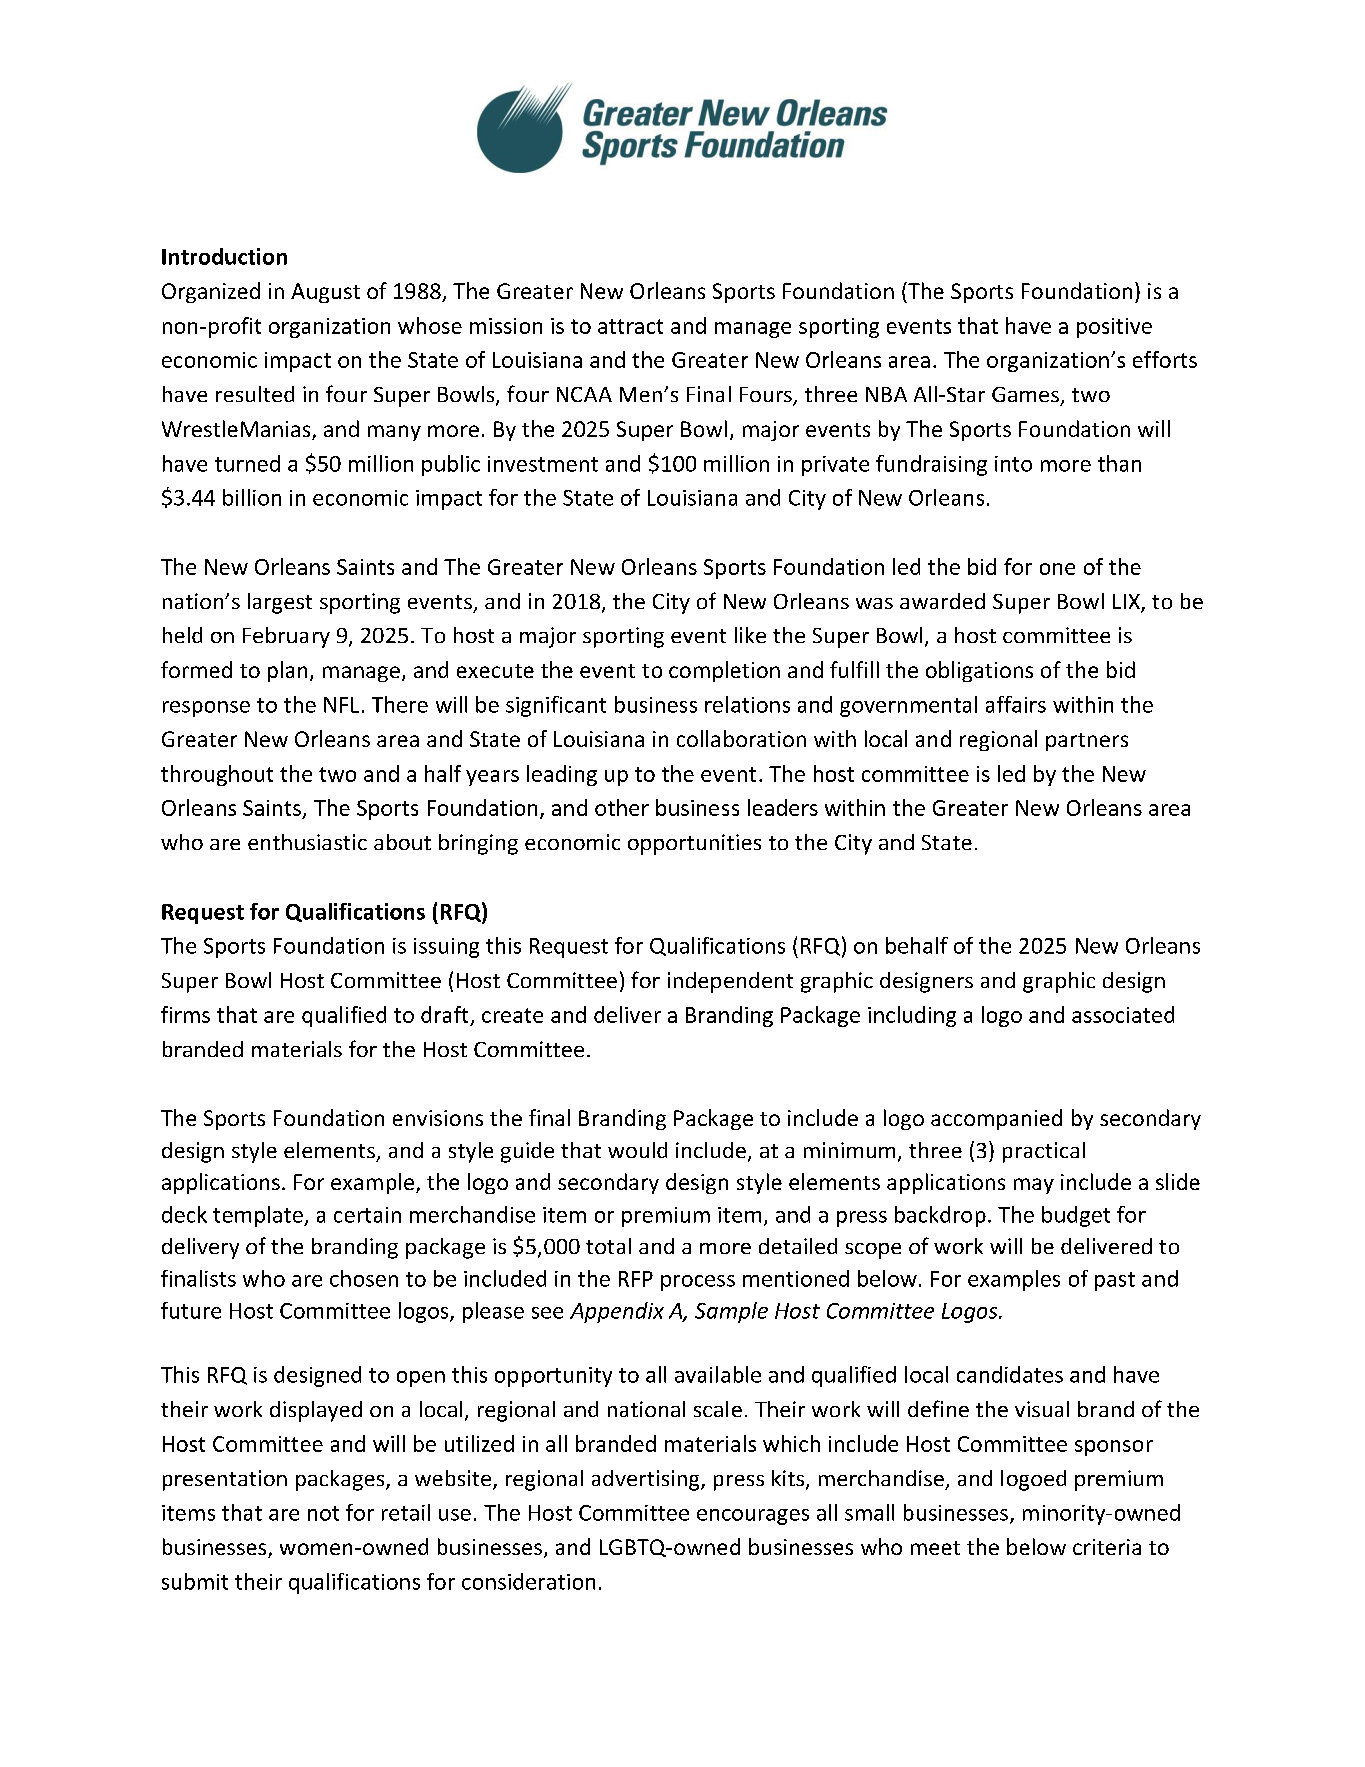 The height and width of the screenshot is (1767, 1365). Describe the element at coordinates (1016, 704) in the screenshot. I see `affairs` at that location.
